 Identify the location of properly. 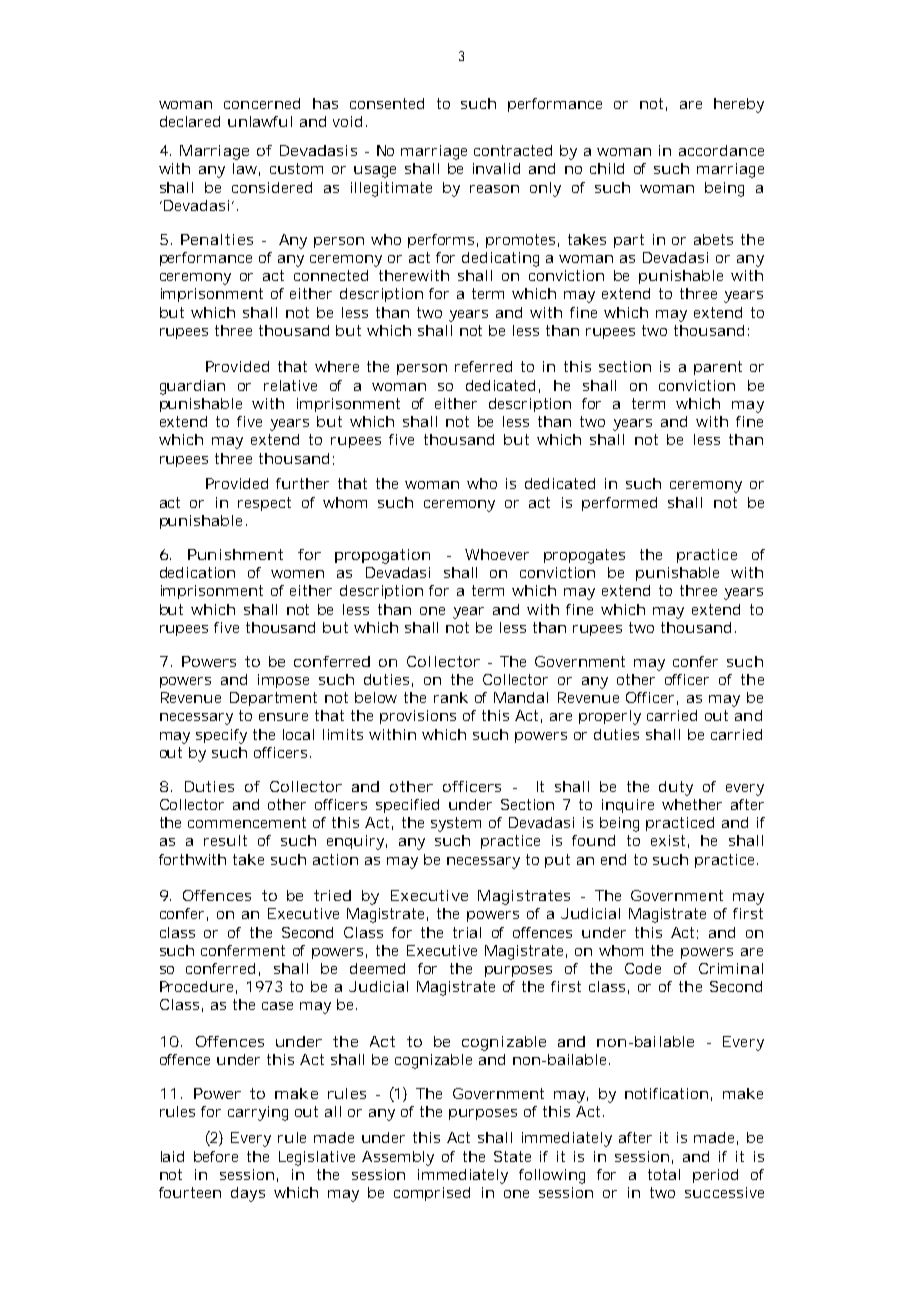
(610, 717).
